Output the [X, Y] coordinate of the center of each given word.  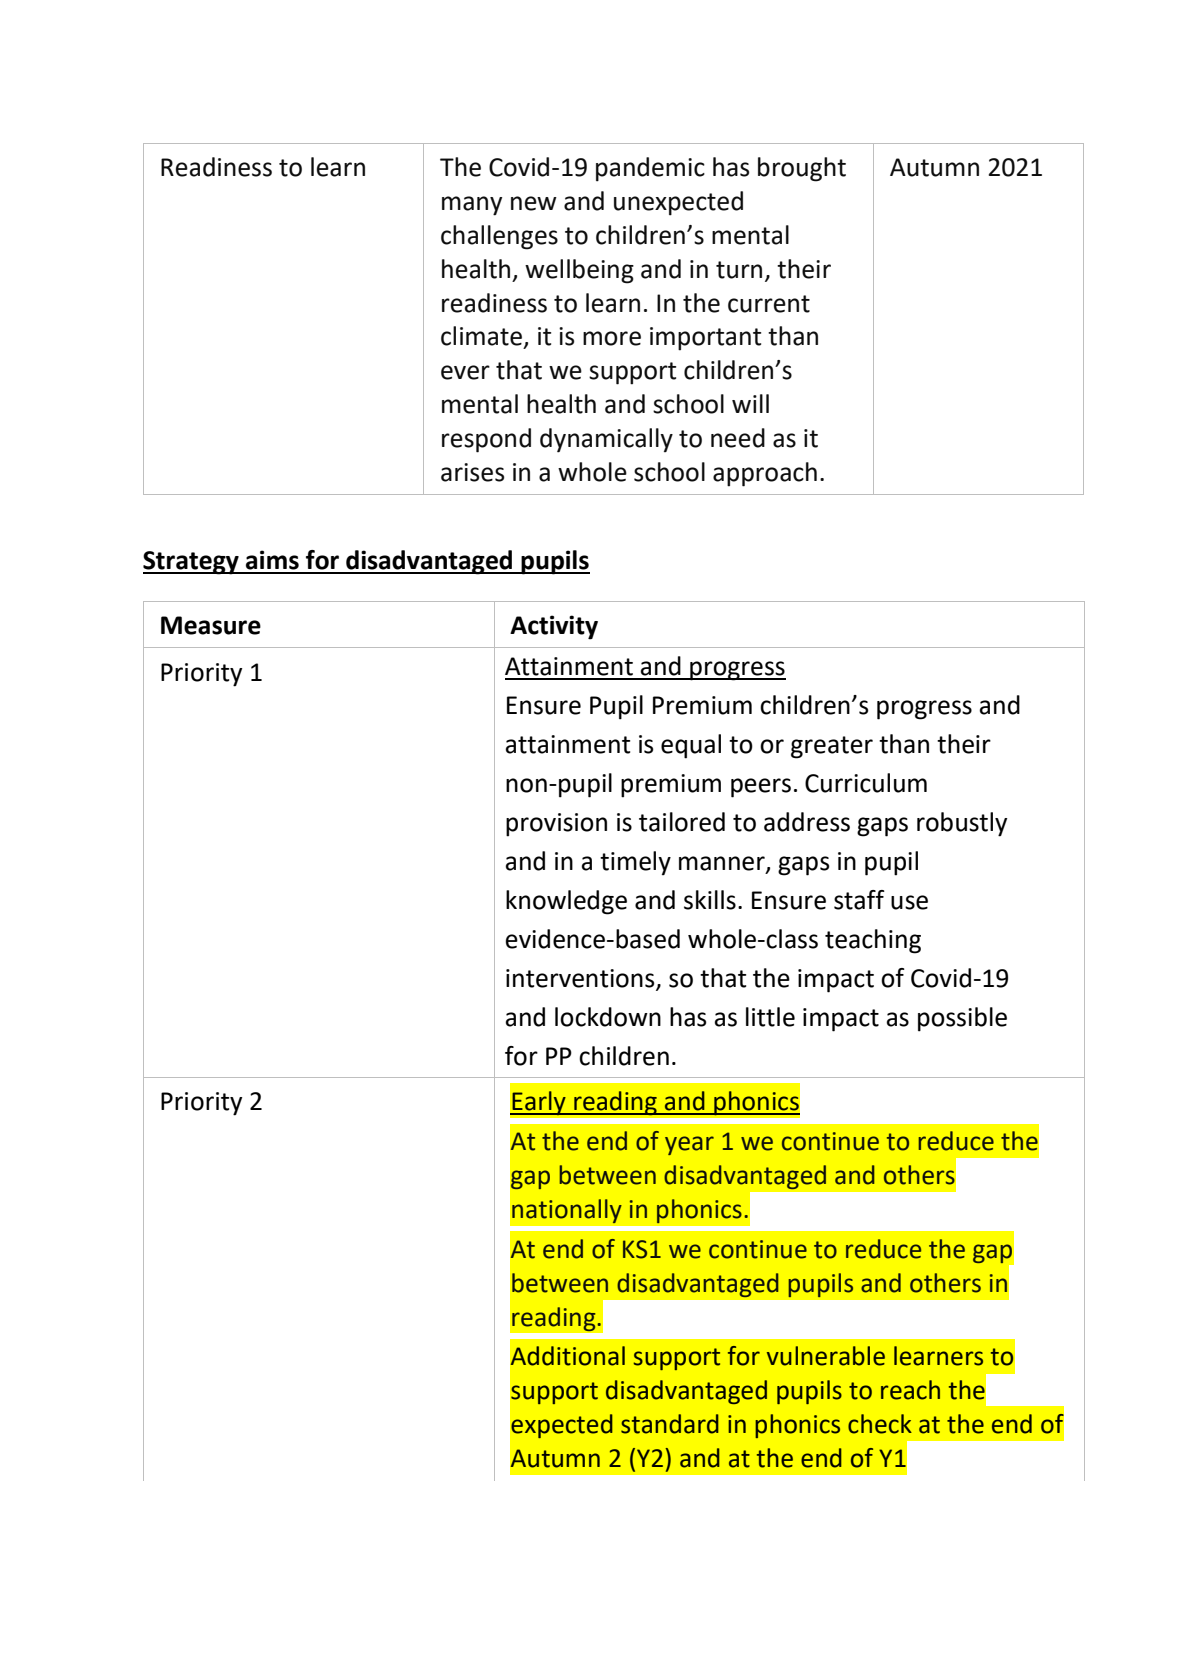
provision [556, 825]
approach [765, 474]
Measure [211, 625]
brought [802, 169]
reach [910, 1390]
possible [962, 1019]
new [534, 203]
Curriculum [866, 783]
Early [539, 1103]
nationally [567, 1211]
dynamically [606, 440]
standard [670, 1424]
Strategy [192, 563]
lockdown [608, 1017]
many [472, 206]
